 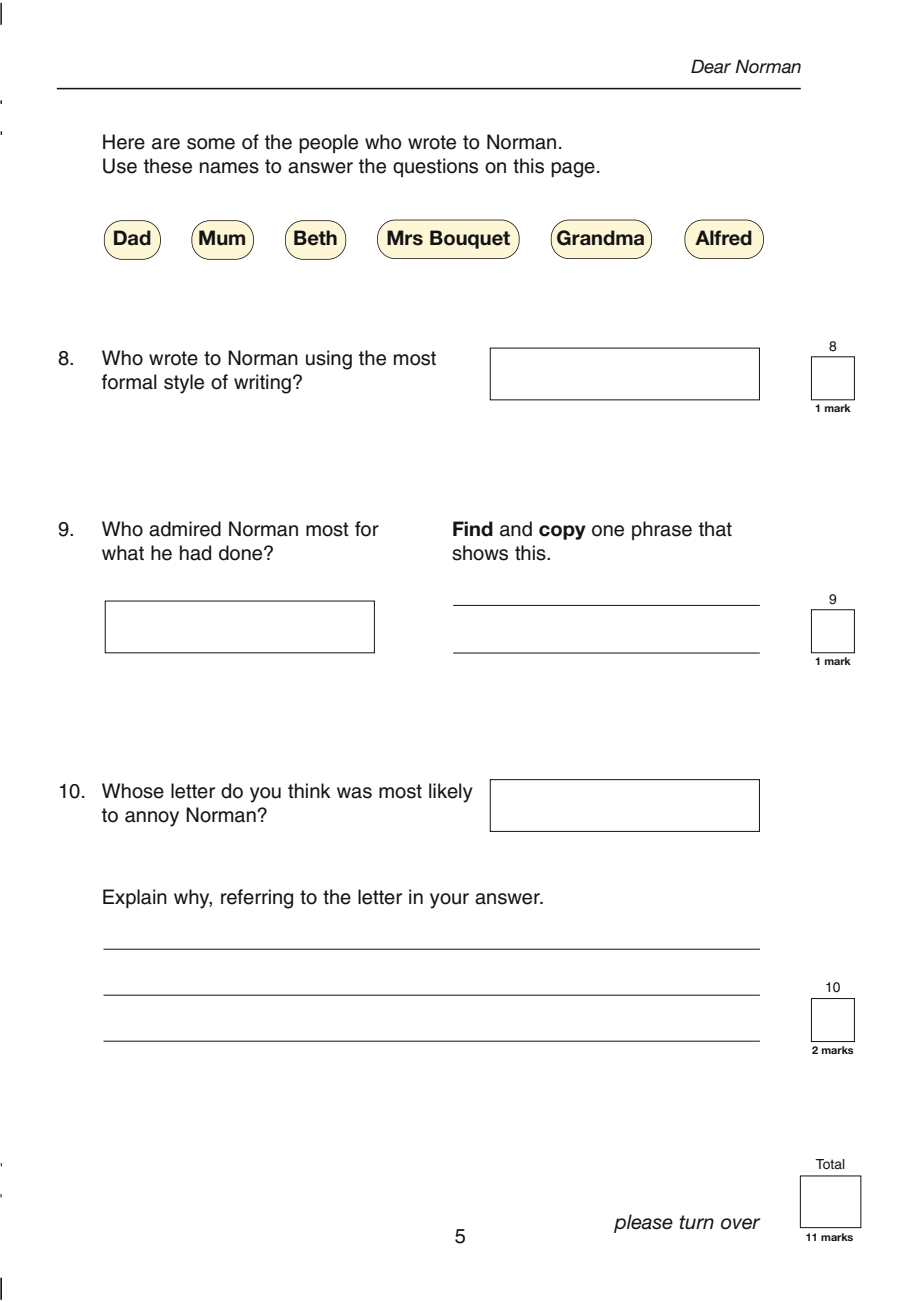 I want to click on please, so click(x=643, y=1223).
